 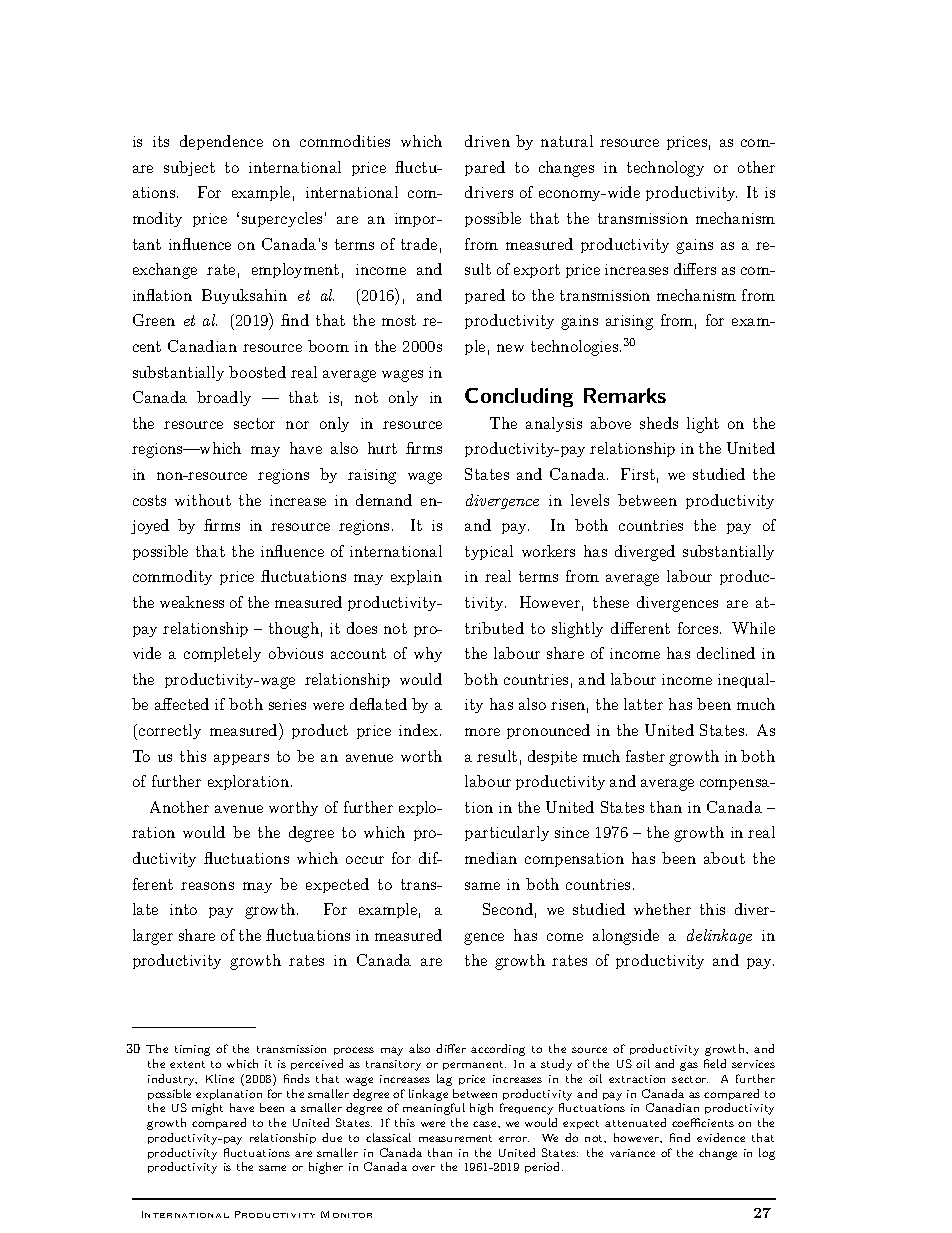 What do you see at coordinates (455, 1138) in the page?
I see `measurement` at bounding box center [455, 1138].
